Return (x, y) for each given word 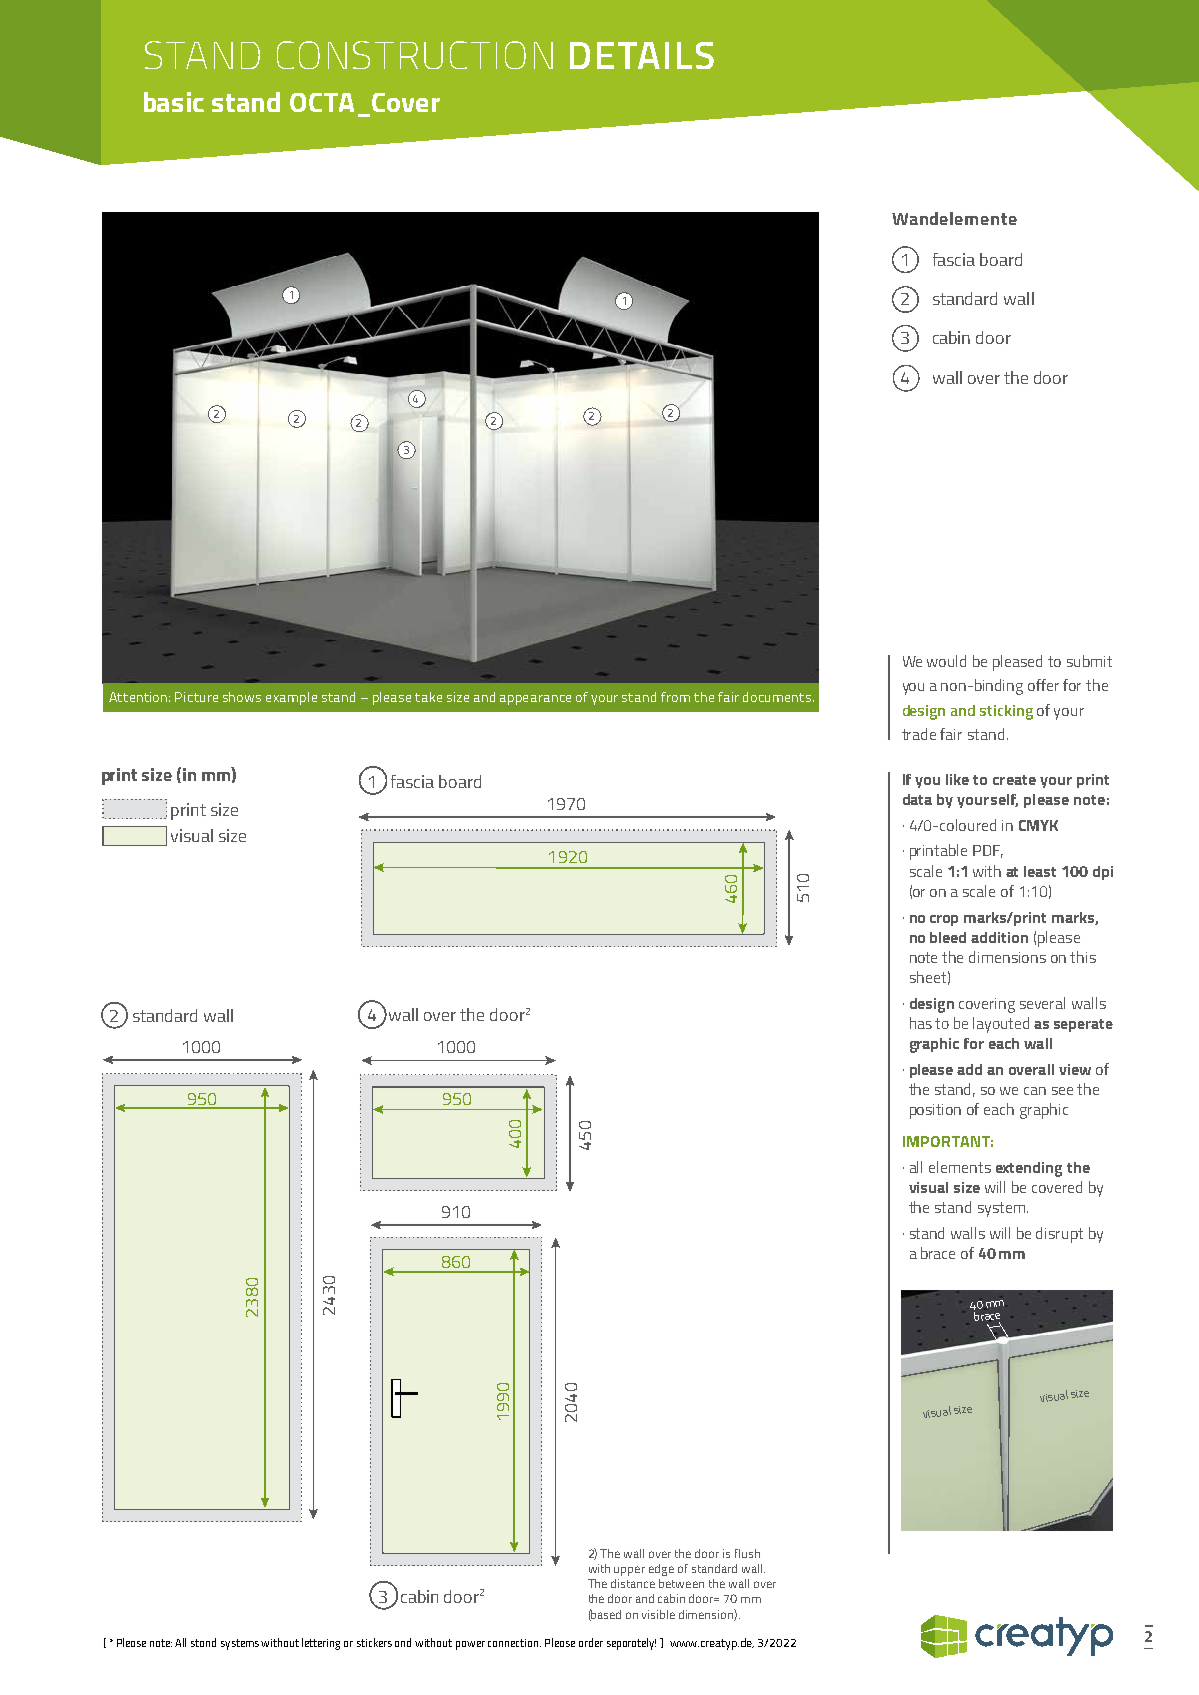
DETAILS (642, 55)
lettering (321, 1644)
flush (747, 1553)
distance (633, 1583)
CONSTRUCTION (415, 55)
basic (174, 102)
